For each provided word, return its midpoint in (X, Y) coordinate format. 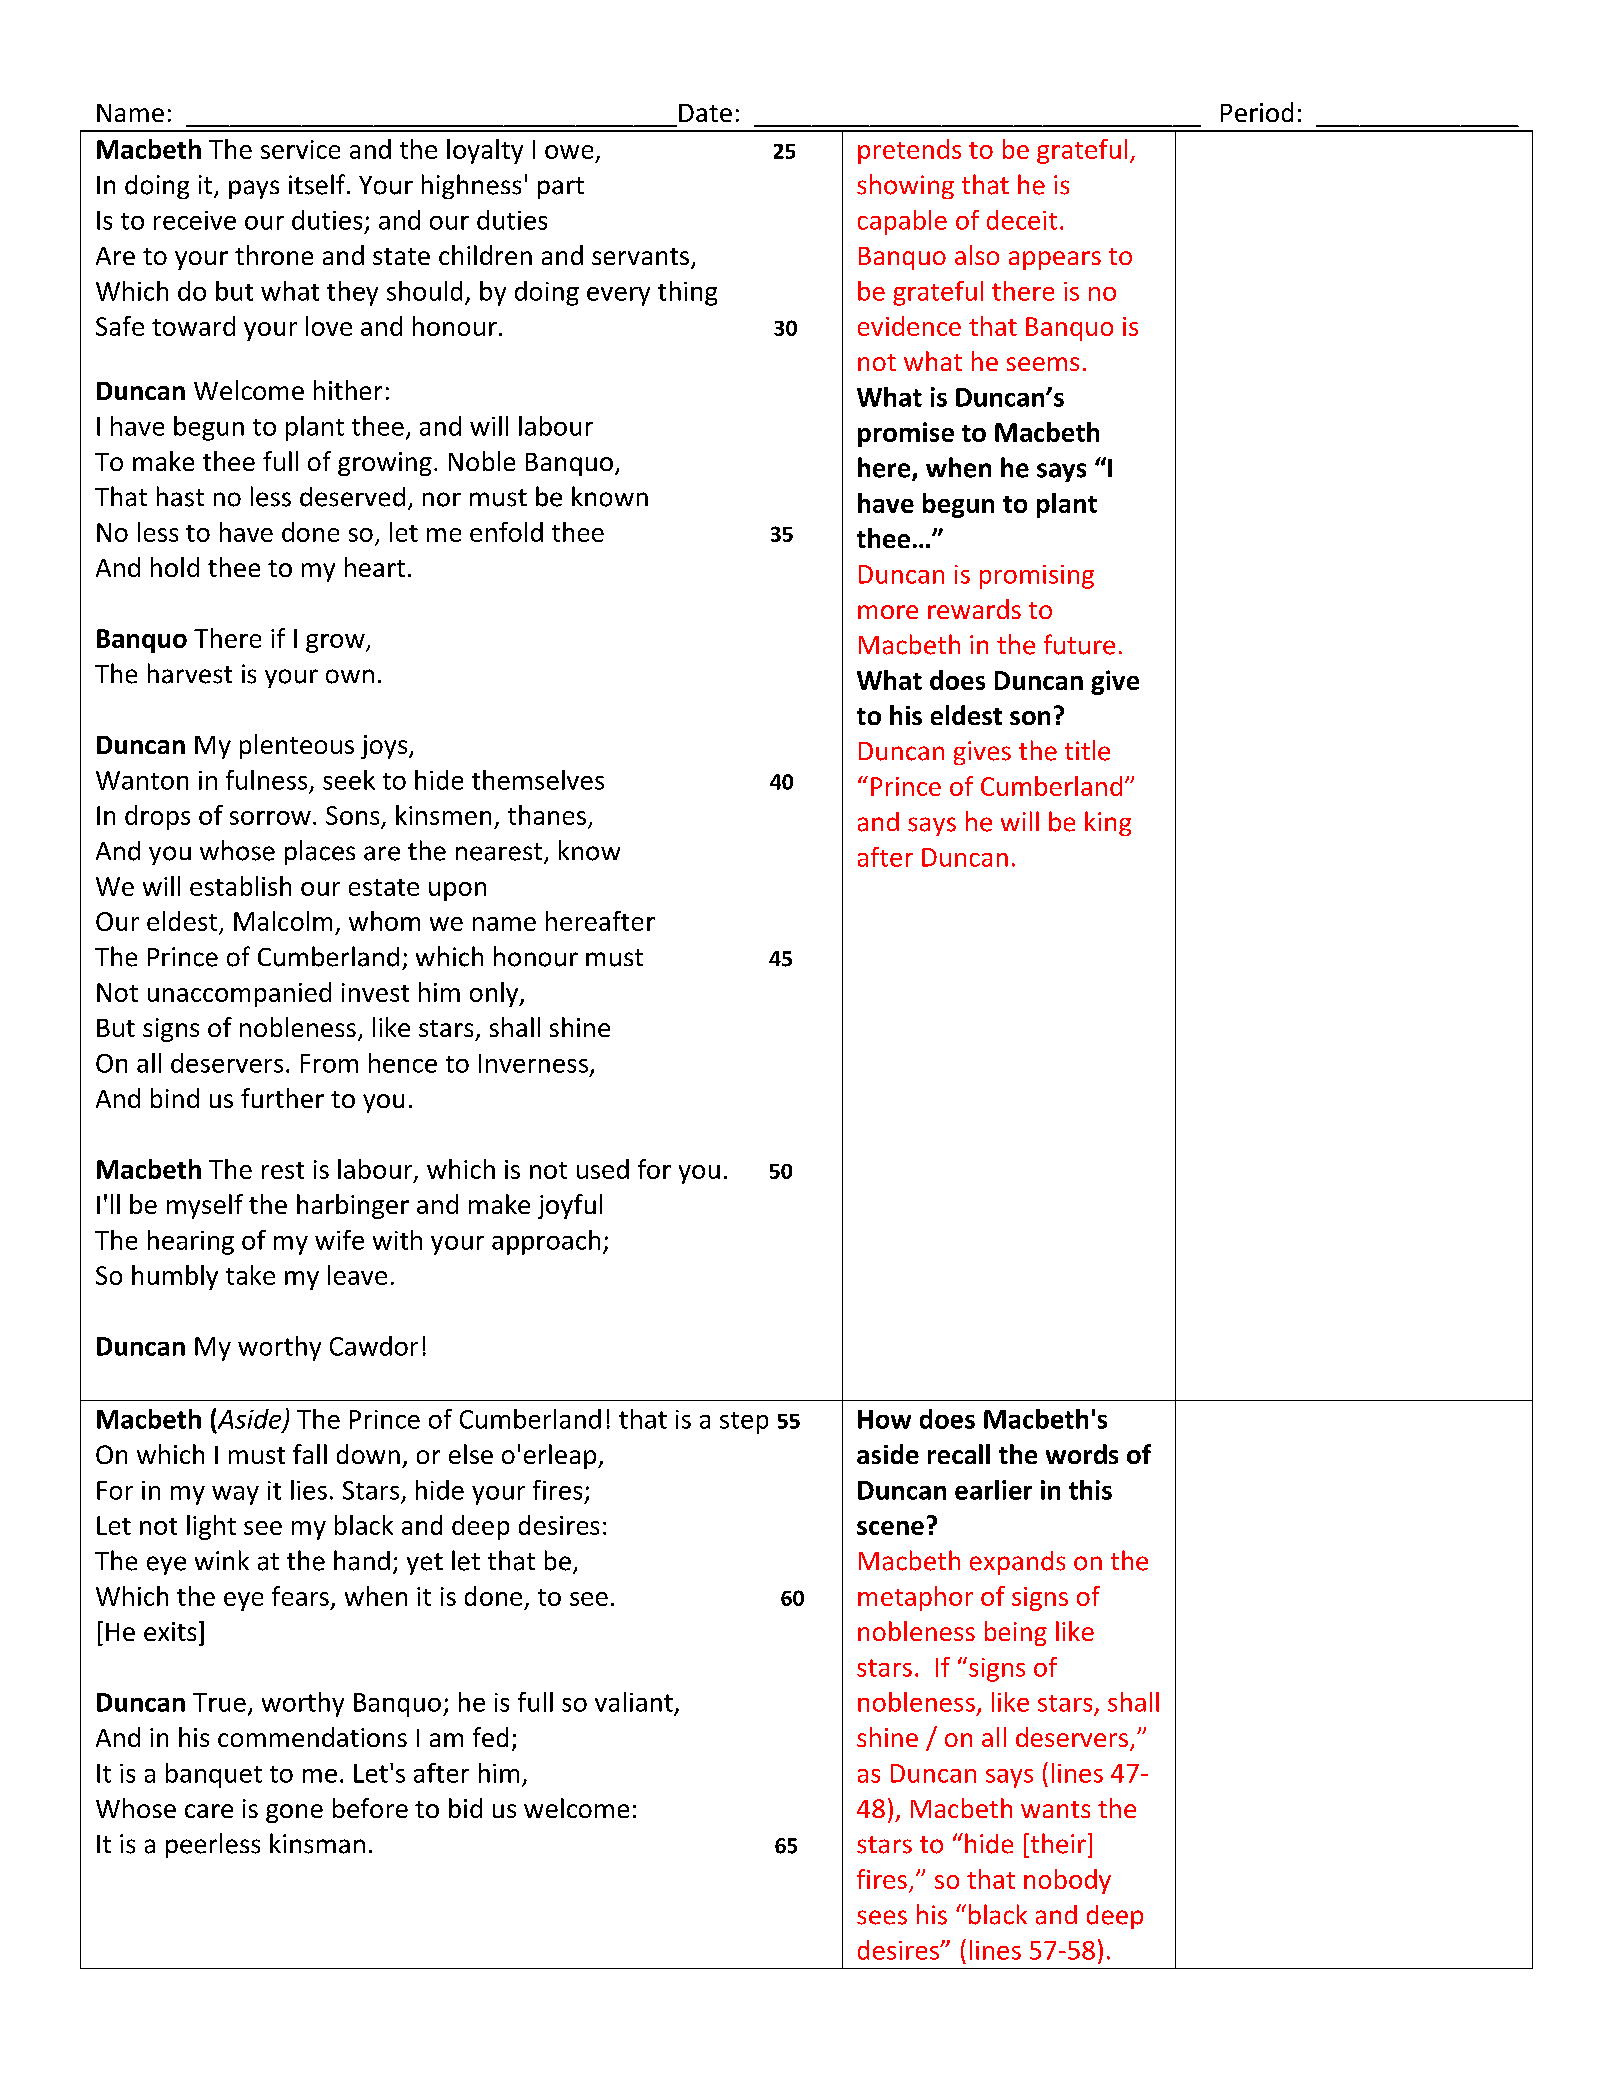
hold (175, 567)
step (744, 1423)
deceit (1022, 220)
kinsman (317, 1843)
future (1079, 644)
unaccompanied (239, 994)
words (1082, 1454)
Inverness (533, 1063)
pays (254, 189)
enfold (506, 532)
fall (310, 1454)
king (1108, 823)
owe (569, 152)
